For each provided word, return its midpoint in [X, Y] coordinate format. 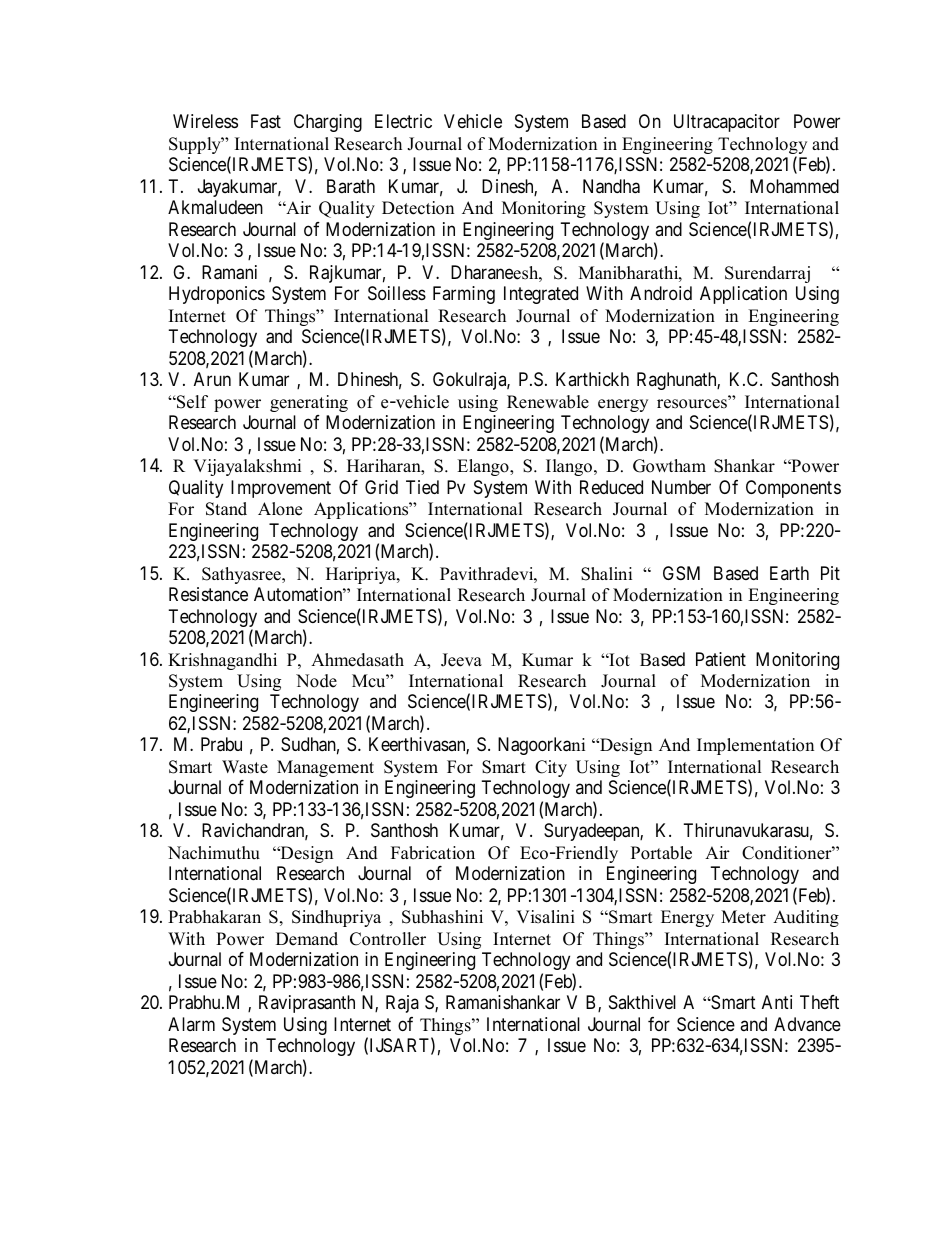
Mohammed [794, 186]
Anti [777, 1002]
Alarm [191, 1024]
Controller [388, 939]
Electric [403, 121]
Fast [266, 121]
